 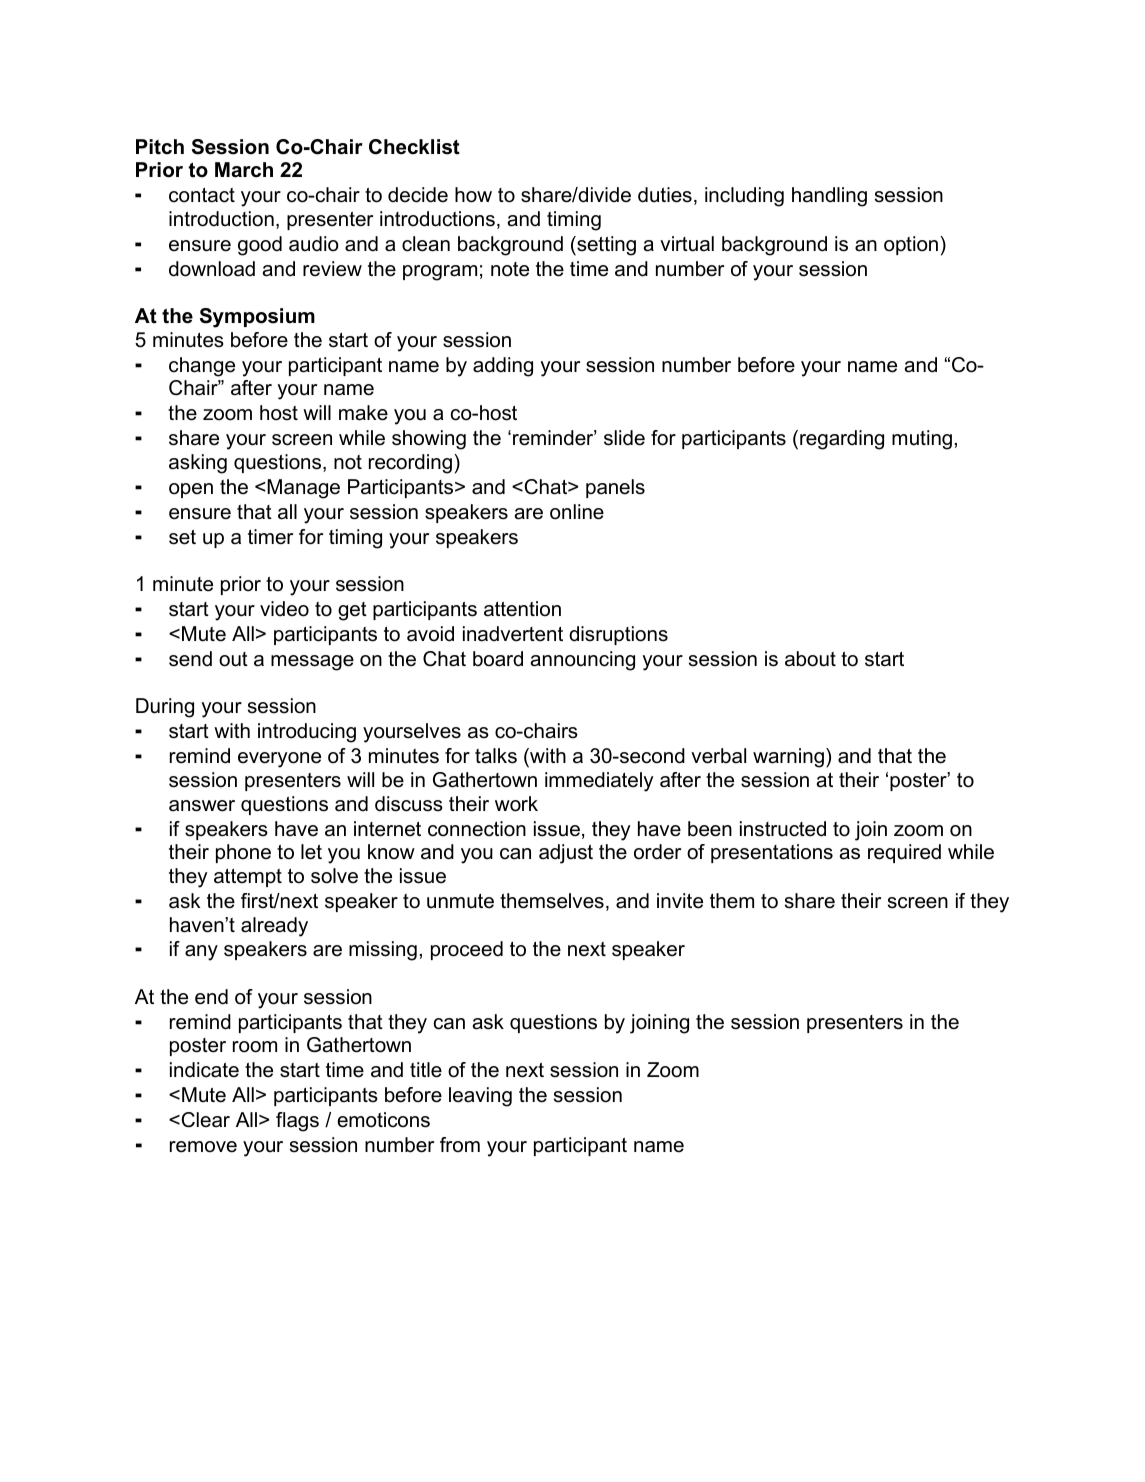 What do you see at coordinates (244, 170) in the screenshot?
I see `March` at bounding box center [244, 170].
